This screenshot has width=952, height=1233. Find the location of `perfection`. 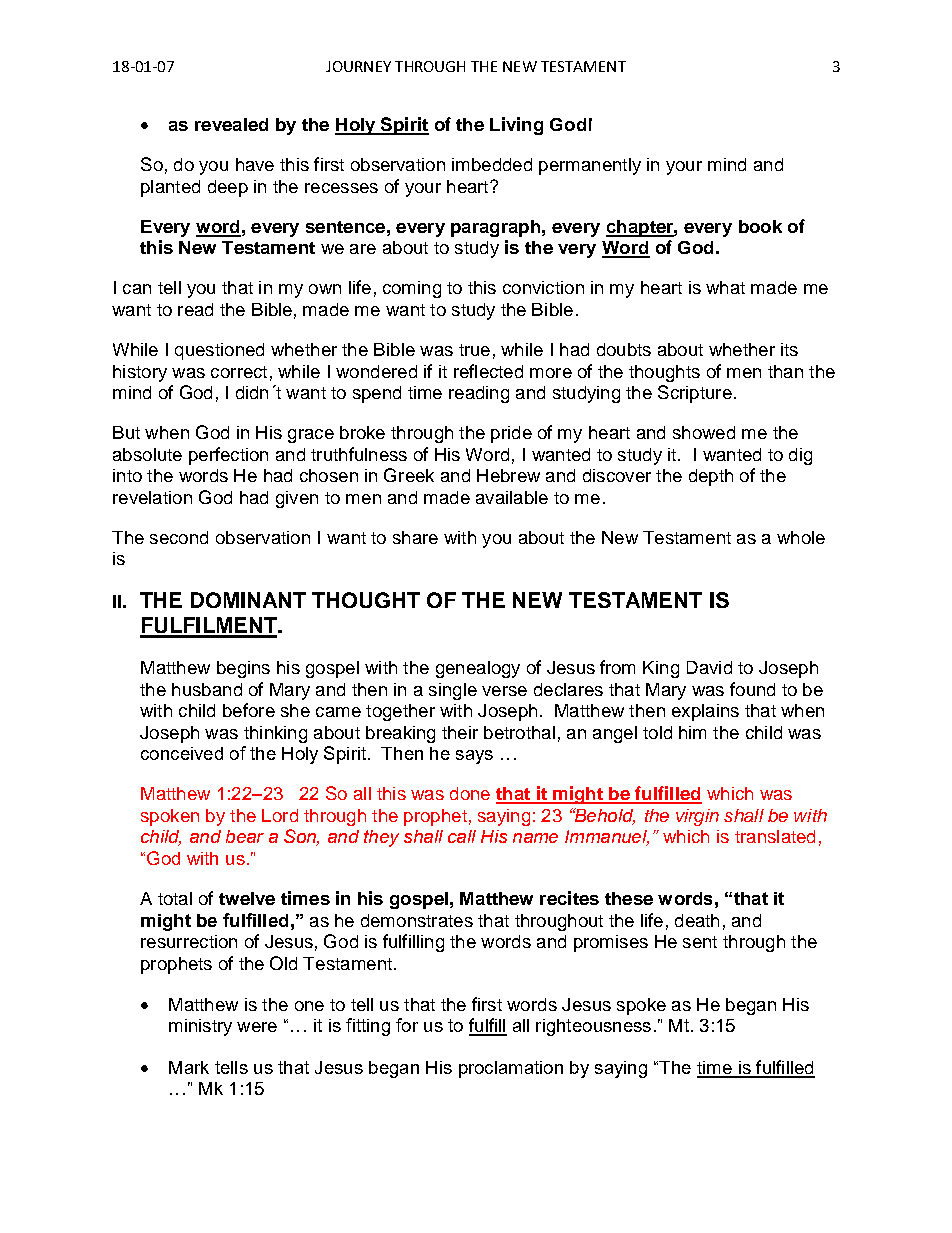

perfection is located at coordinates (228, 456).
